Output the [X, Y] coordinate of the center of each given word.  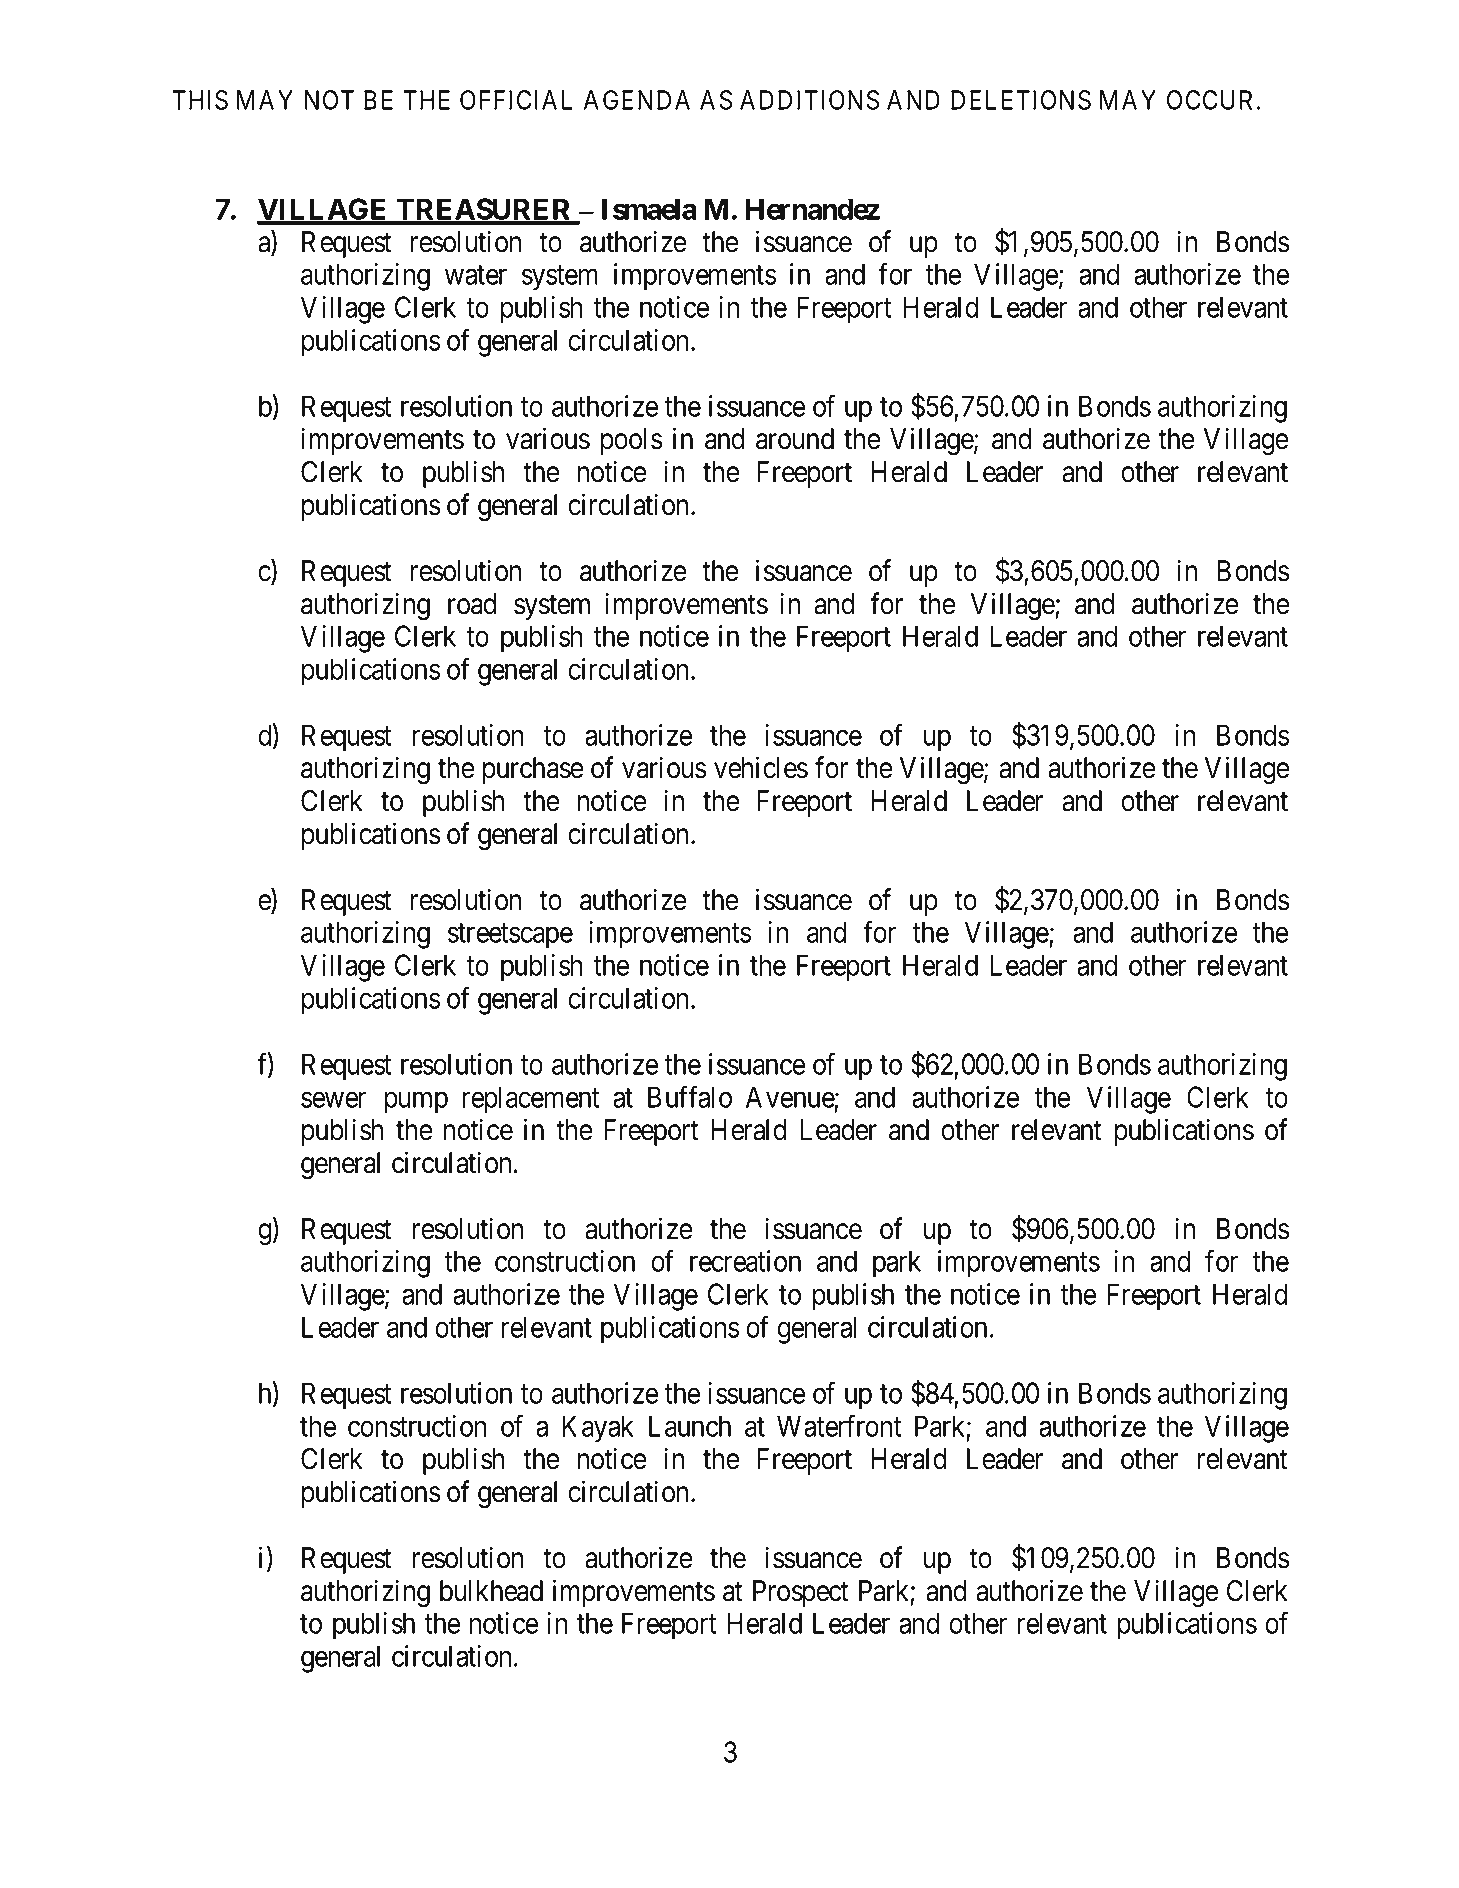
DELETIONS [1021, 100]
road [472, 604]
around [795, 439]
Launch [690, 1426]
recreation [745, 1261]
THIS [200, 100]
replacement [531, 1100]
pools [631, 441]
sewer [333, 1100]
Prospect [801, 1593]
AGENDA [637, 100]
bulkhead [491, 1591]
